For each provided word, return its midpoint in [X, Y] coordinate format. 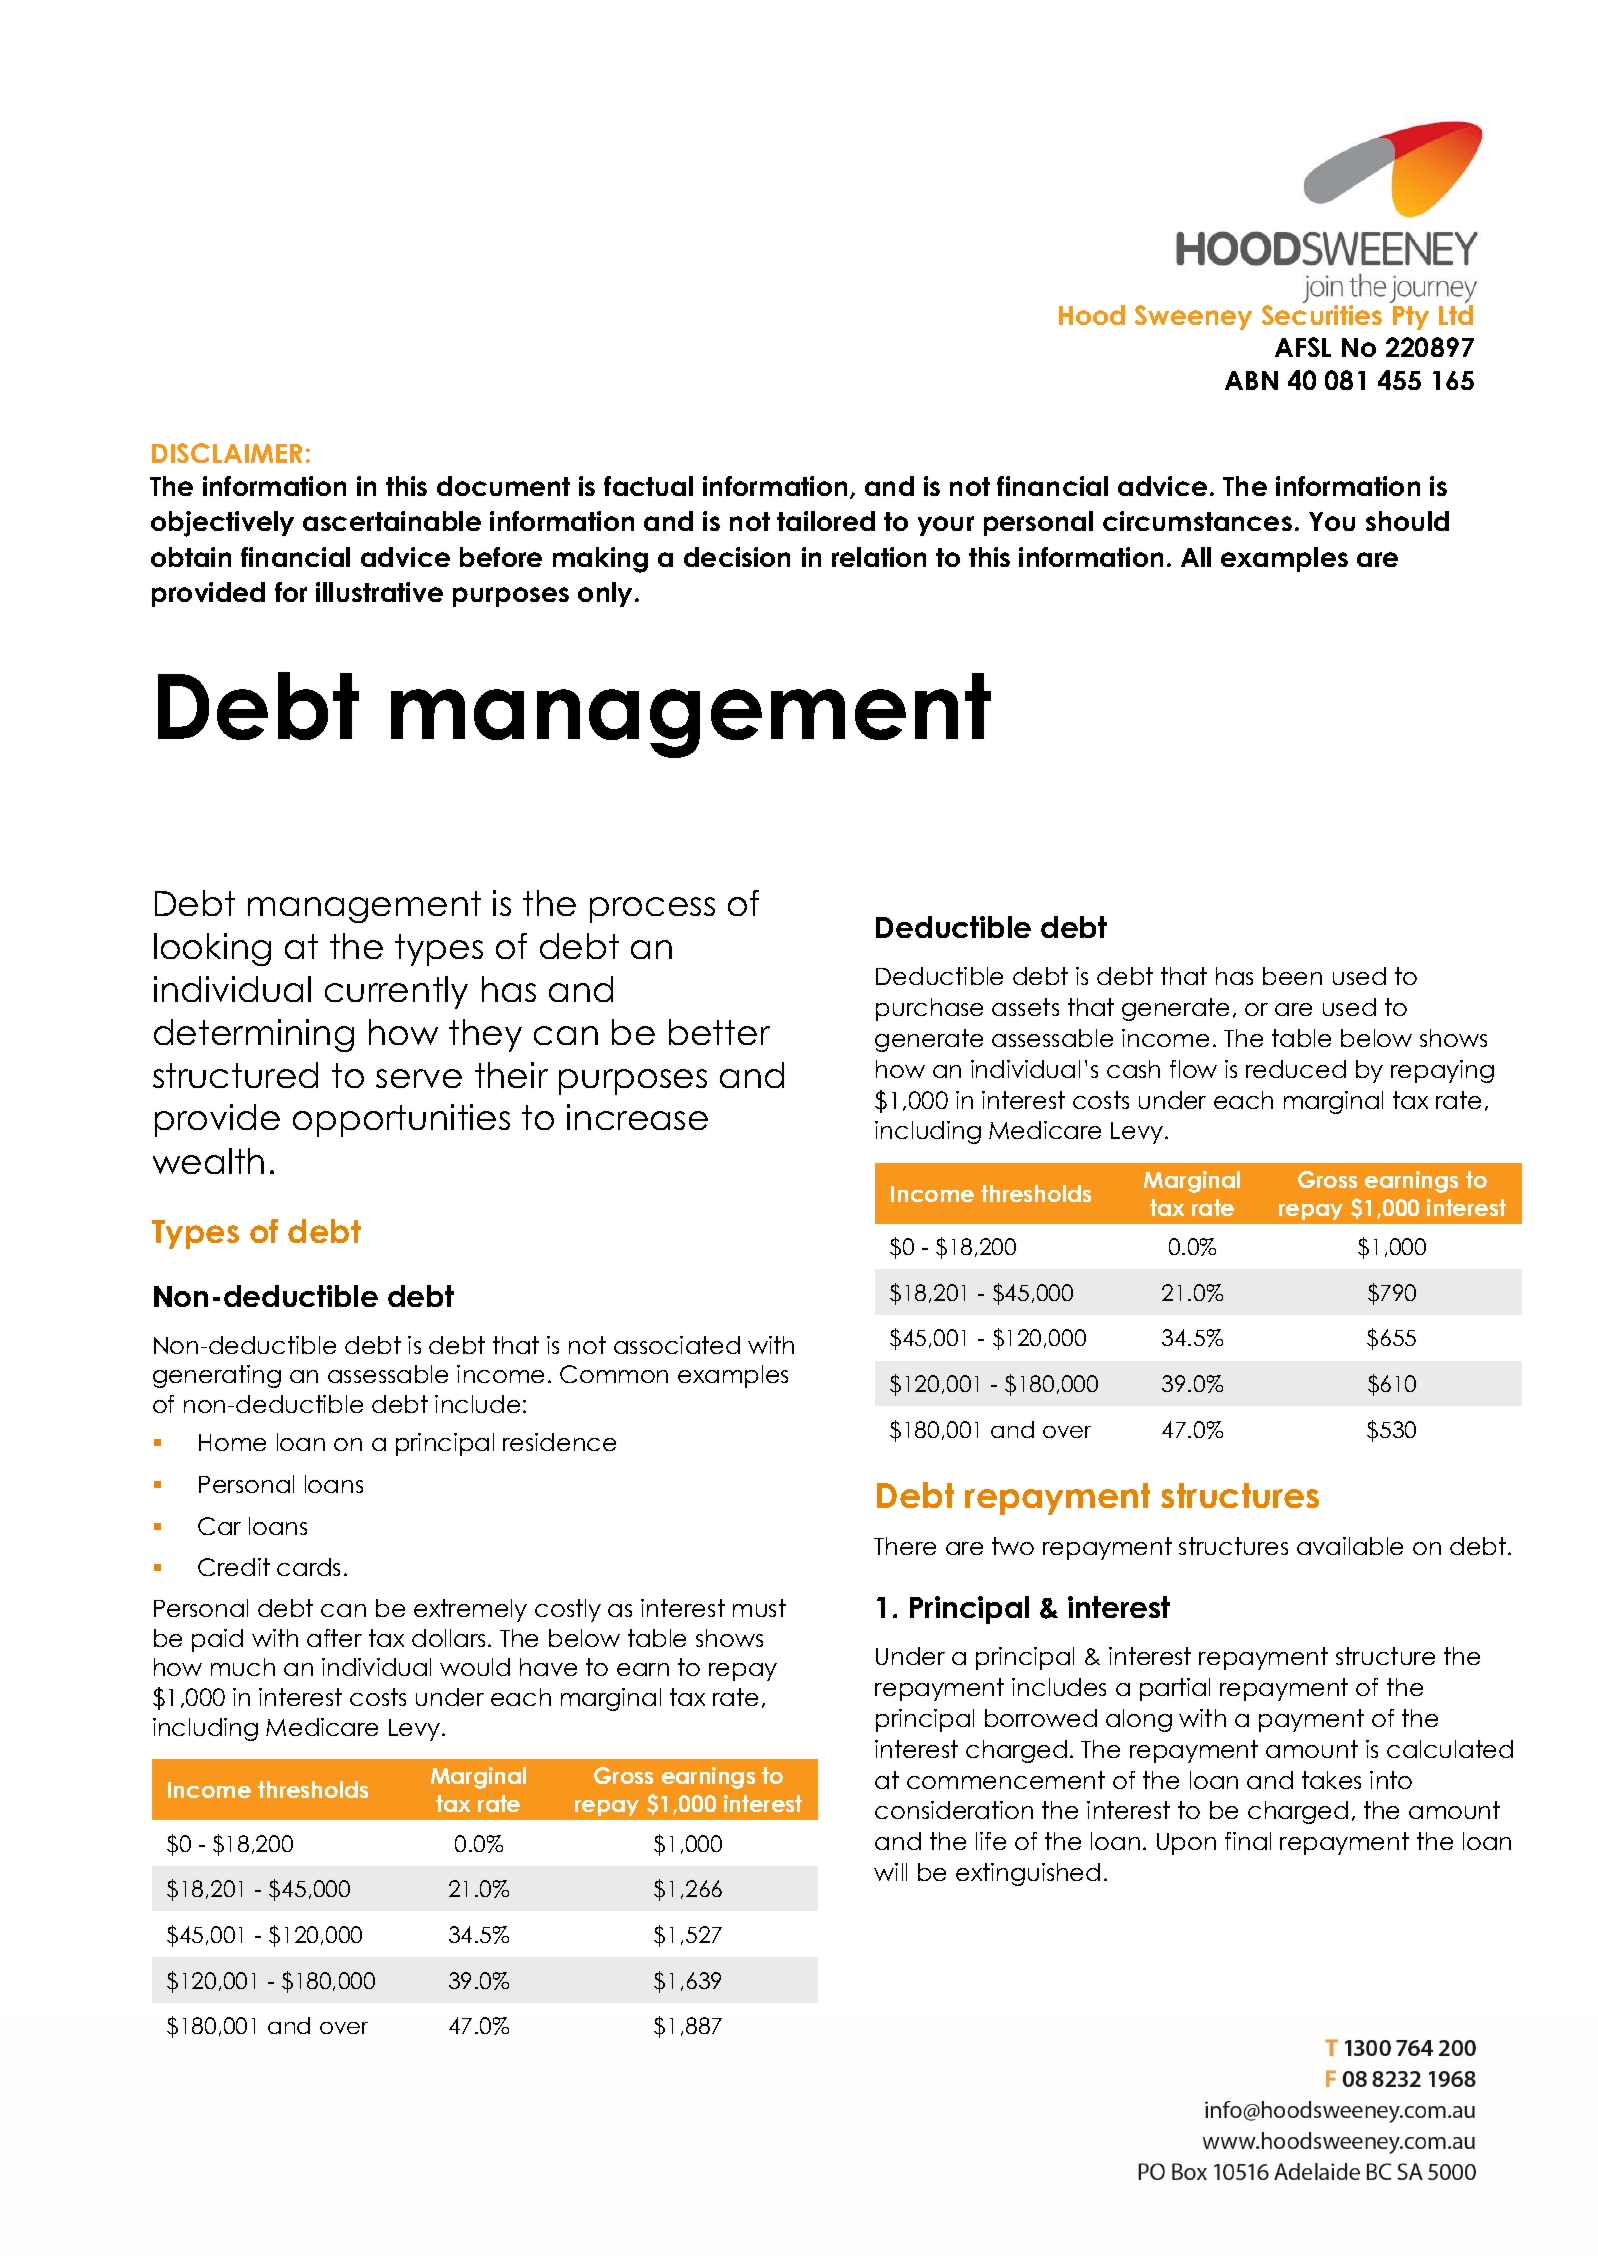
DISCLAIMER [227, 453]
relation [879, 557]
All [1196, 557]
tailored [826, 521]
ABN [1251, 380]
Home [232, 1442]
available [1350, 1546]
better [719, 1032]
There [905, 1546]
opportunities [401, 1120]
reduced [1296, 1069]
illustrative [379, 592]
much [243, 1667]
